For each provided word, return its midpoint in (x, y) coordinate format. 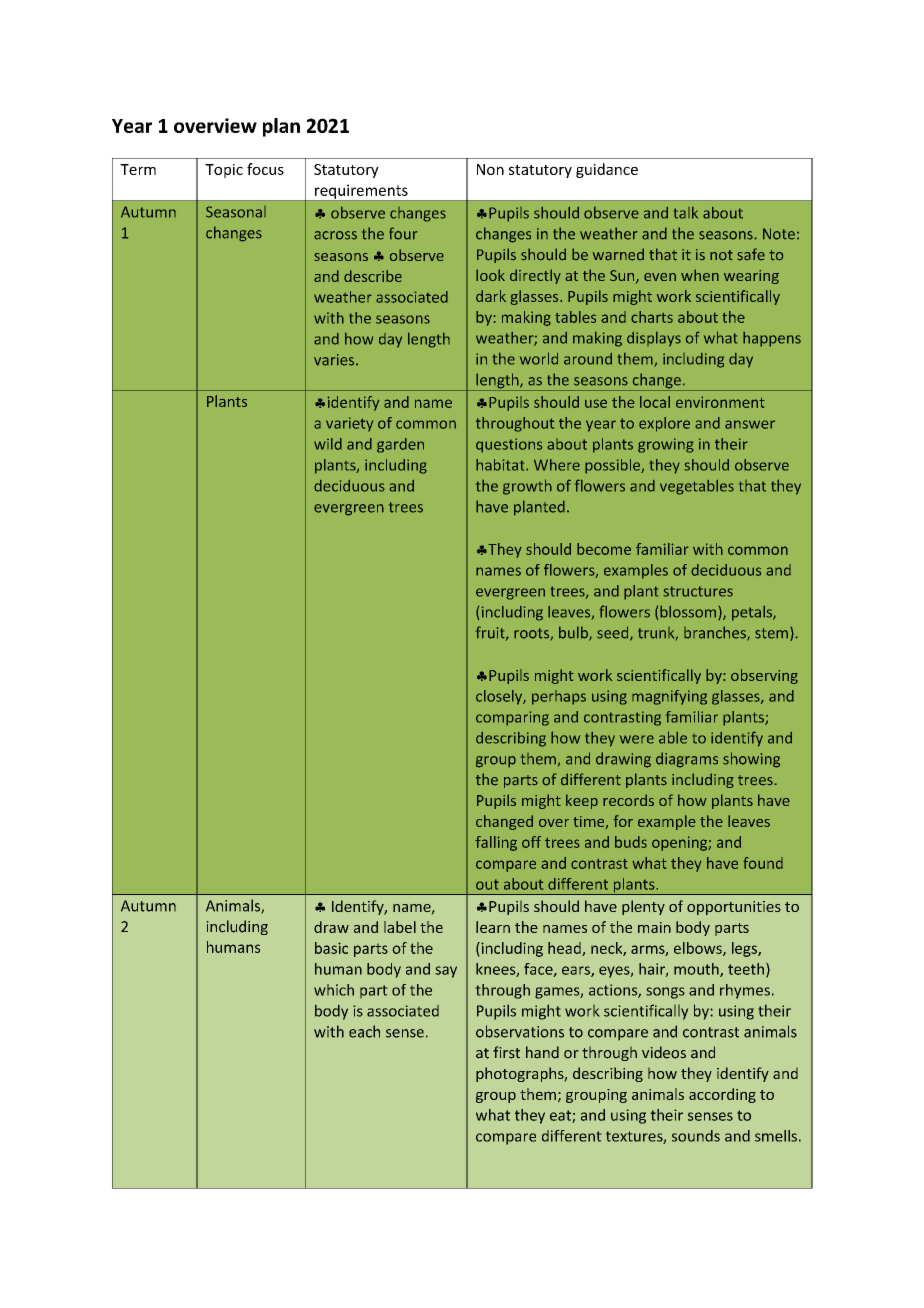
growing (666, 445)
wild (328, 444)
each (364, 1031)
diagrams (687, 760)
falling (496, 843)
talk (686, 213)
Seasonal (236, 212)
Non (490, 169)
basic (331, 948)
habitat (501, 465)
